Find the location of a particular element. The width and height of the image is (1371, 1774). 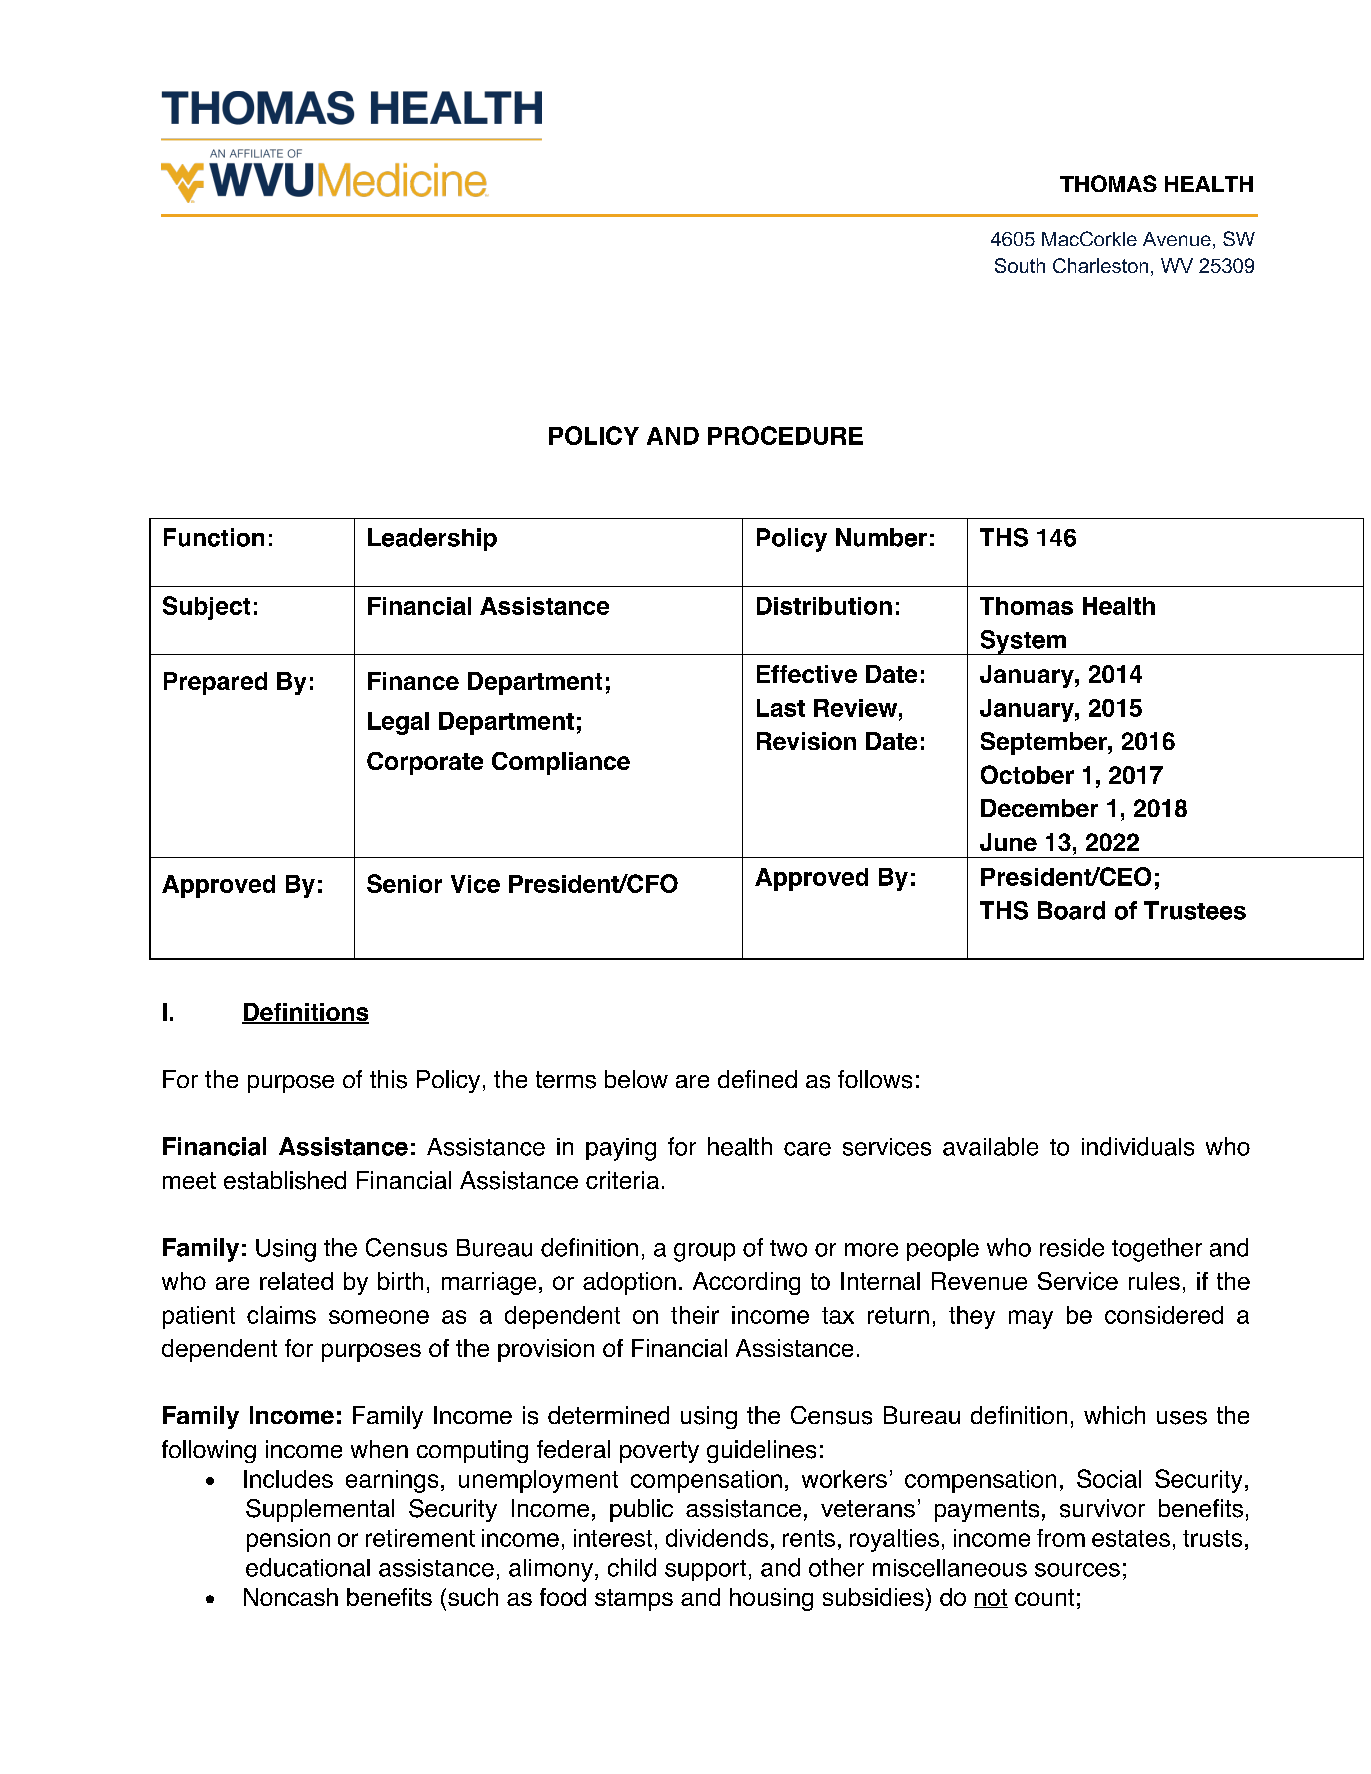

educational is located at coordinates (308, 1567).
